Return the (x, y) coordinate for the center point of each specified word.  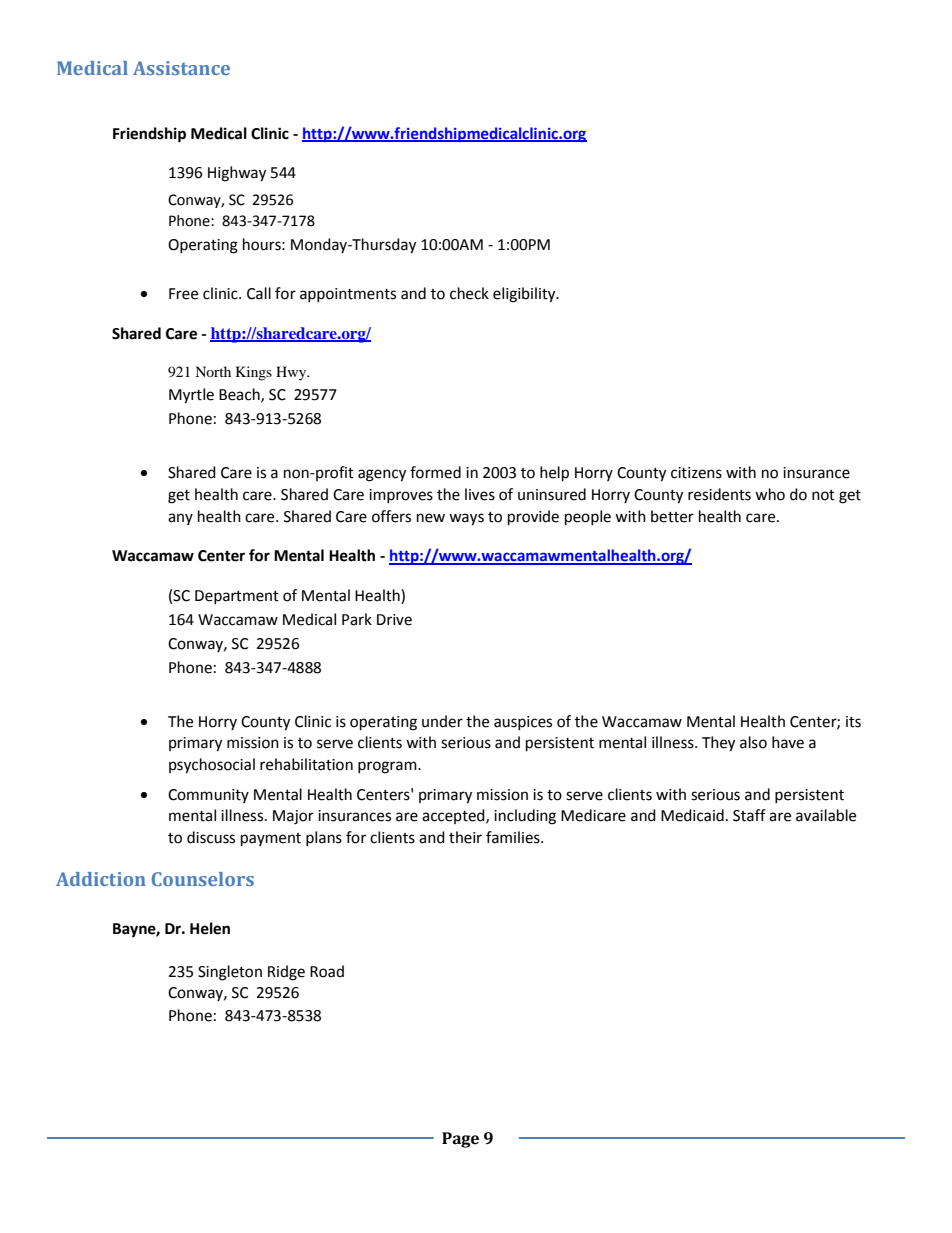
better (672, 516)
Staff (749, 815)
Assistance (181, 68)
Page (460, 1140)
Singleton (230, 973)
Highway (237, 174)
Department (237, 597)
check (469, 293)
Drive (394, 620)
